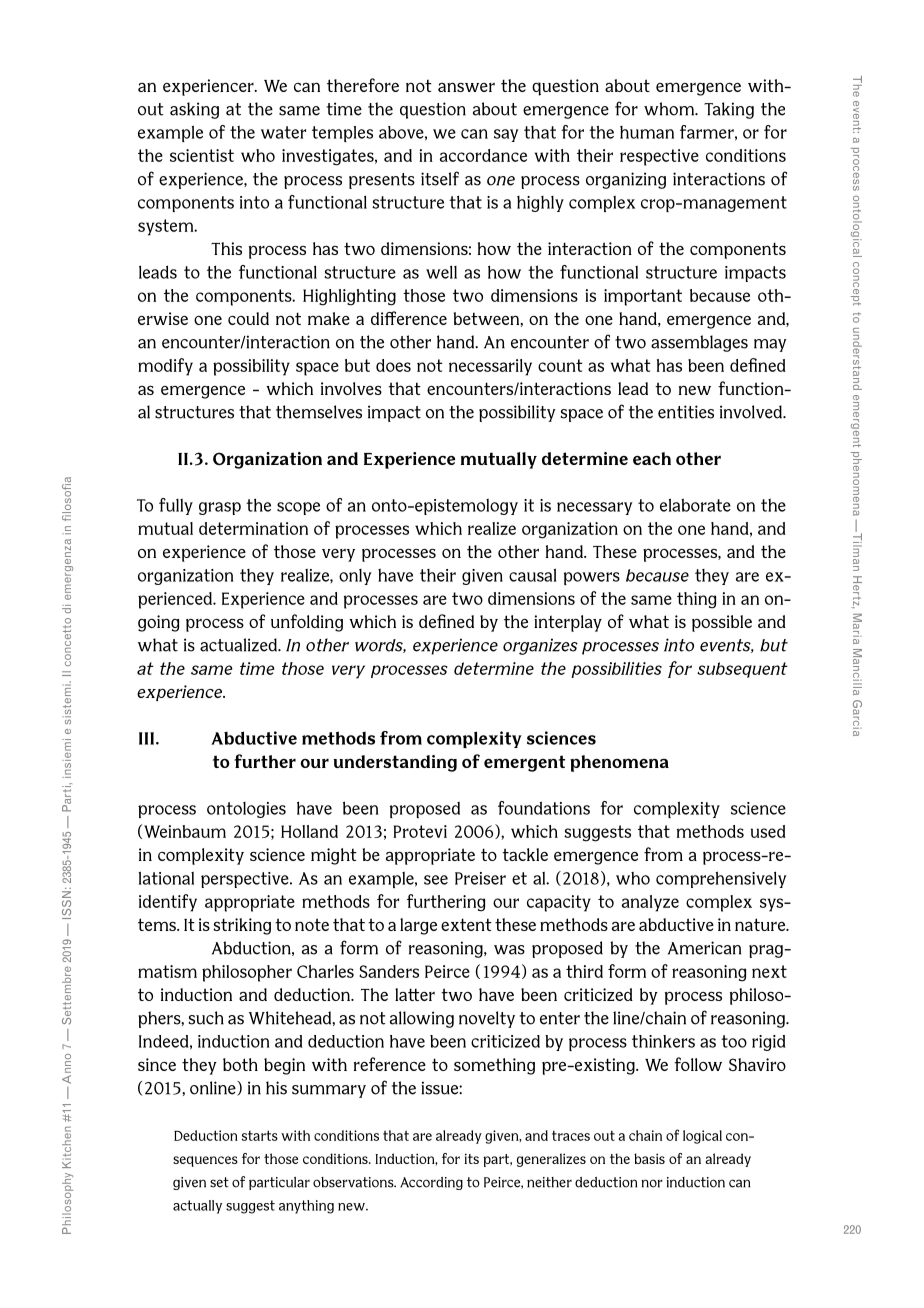  Describe the element at coordinates (220, 508) in the image. I see `grasp` at that location.
